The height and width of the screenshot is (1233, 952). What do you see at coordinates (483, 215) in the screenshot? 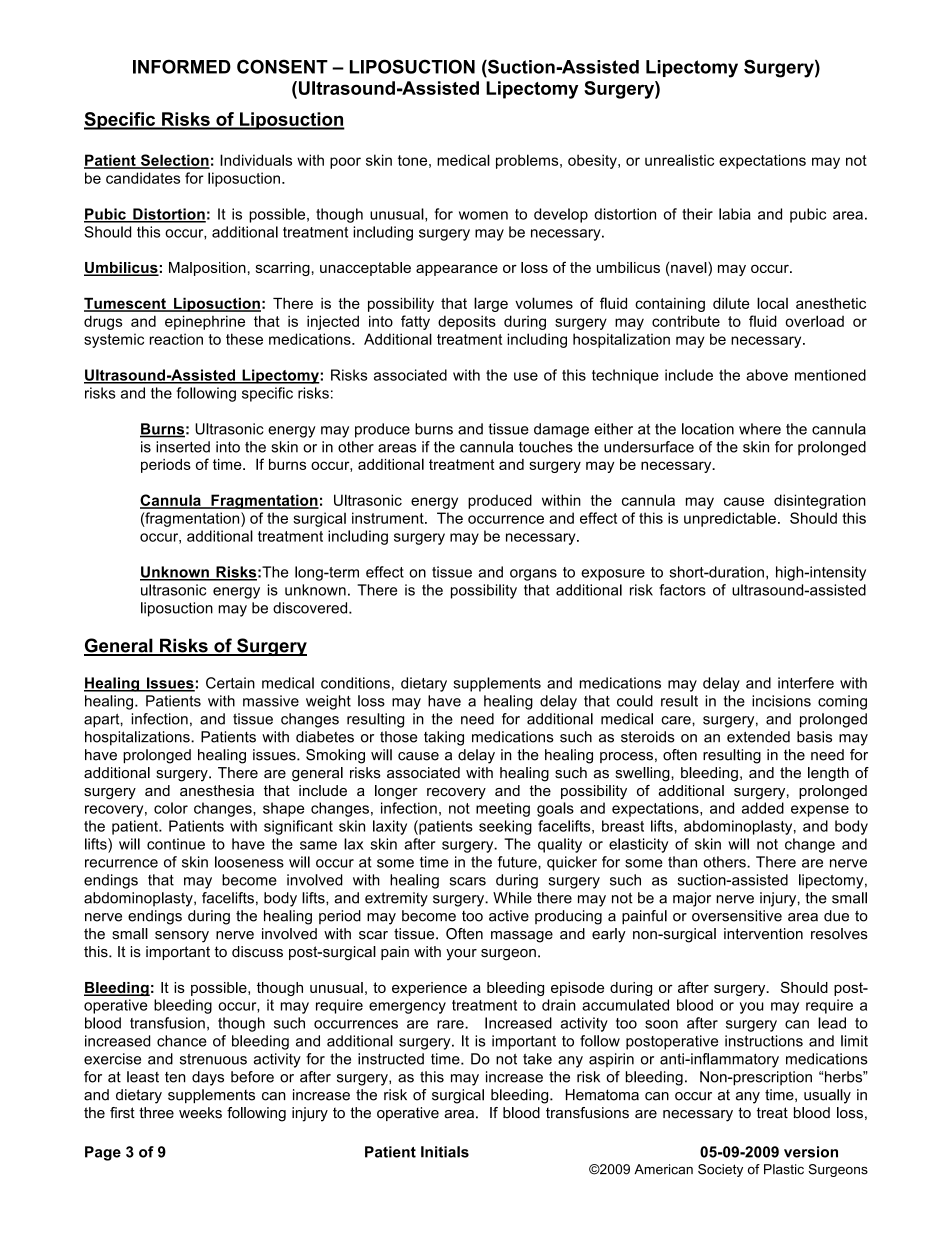
I see `women` at bounding box center [483, 215].
